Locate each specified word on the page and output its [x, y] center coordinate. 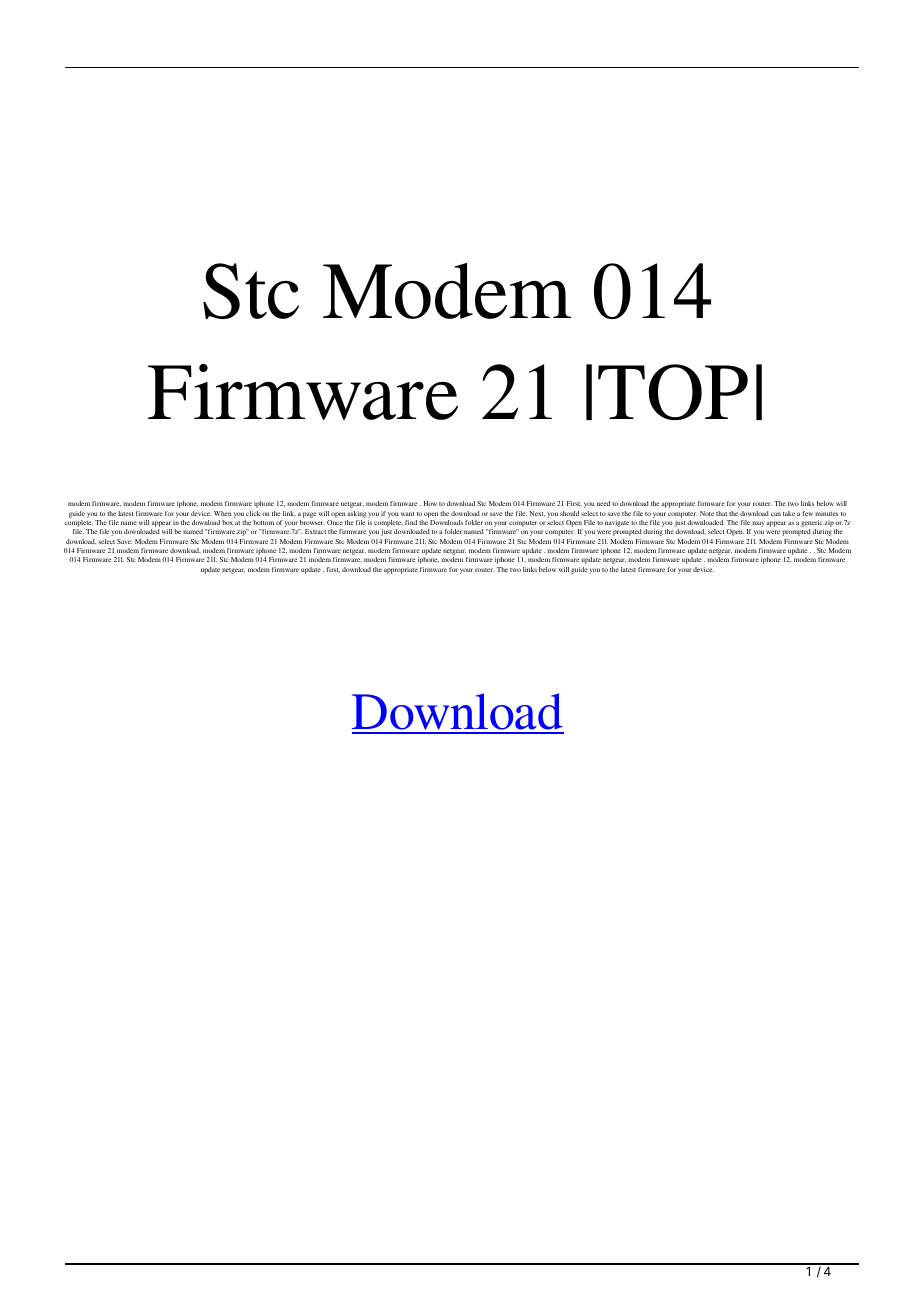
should [569, 513]
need [603, 503]
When [223, 513]
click [253, 513]
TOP [673, 392]
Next [537, 514]
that [721, 513]
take [789, 513]
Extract [315, 531]
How [430, 503]
